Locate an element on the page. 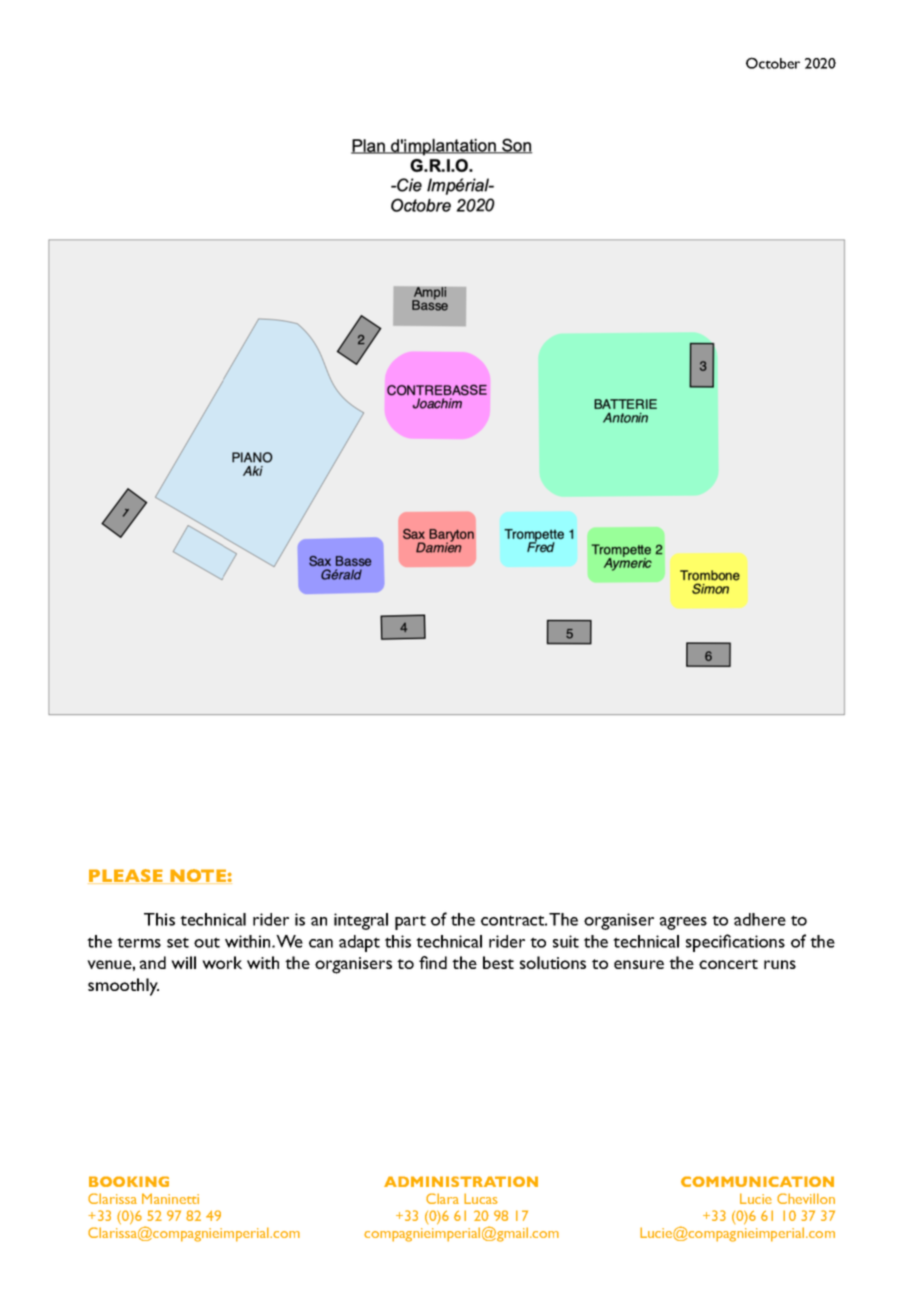 The image size is (924, 1308). BOOKING is located at coordinates (129, 1181).
